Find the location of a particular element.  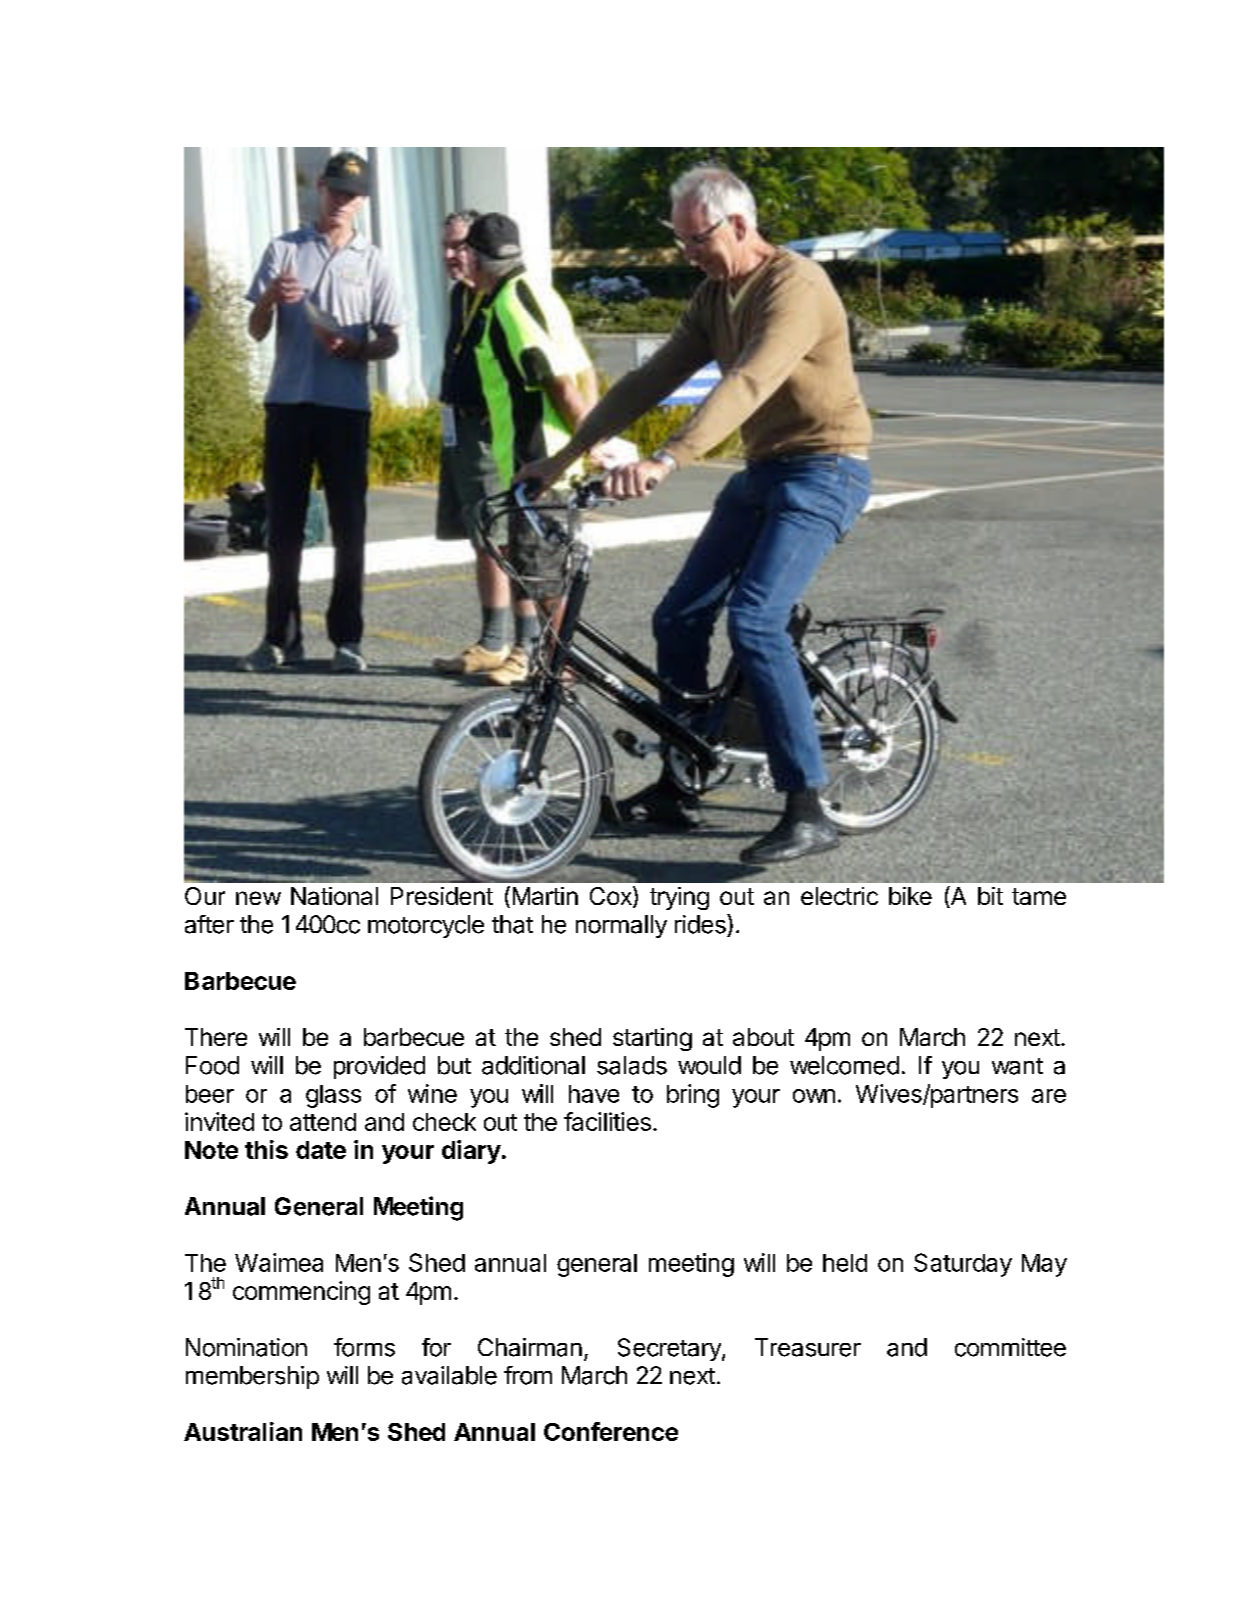

Conference is located at coordinates (611, 1431).
